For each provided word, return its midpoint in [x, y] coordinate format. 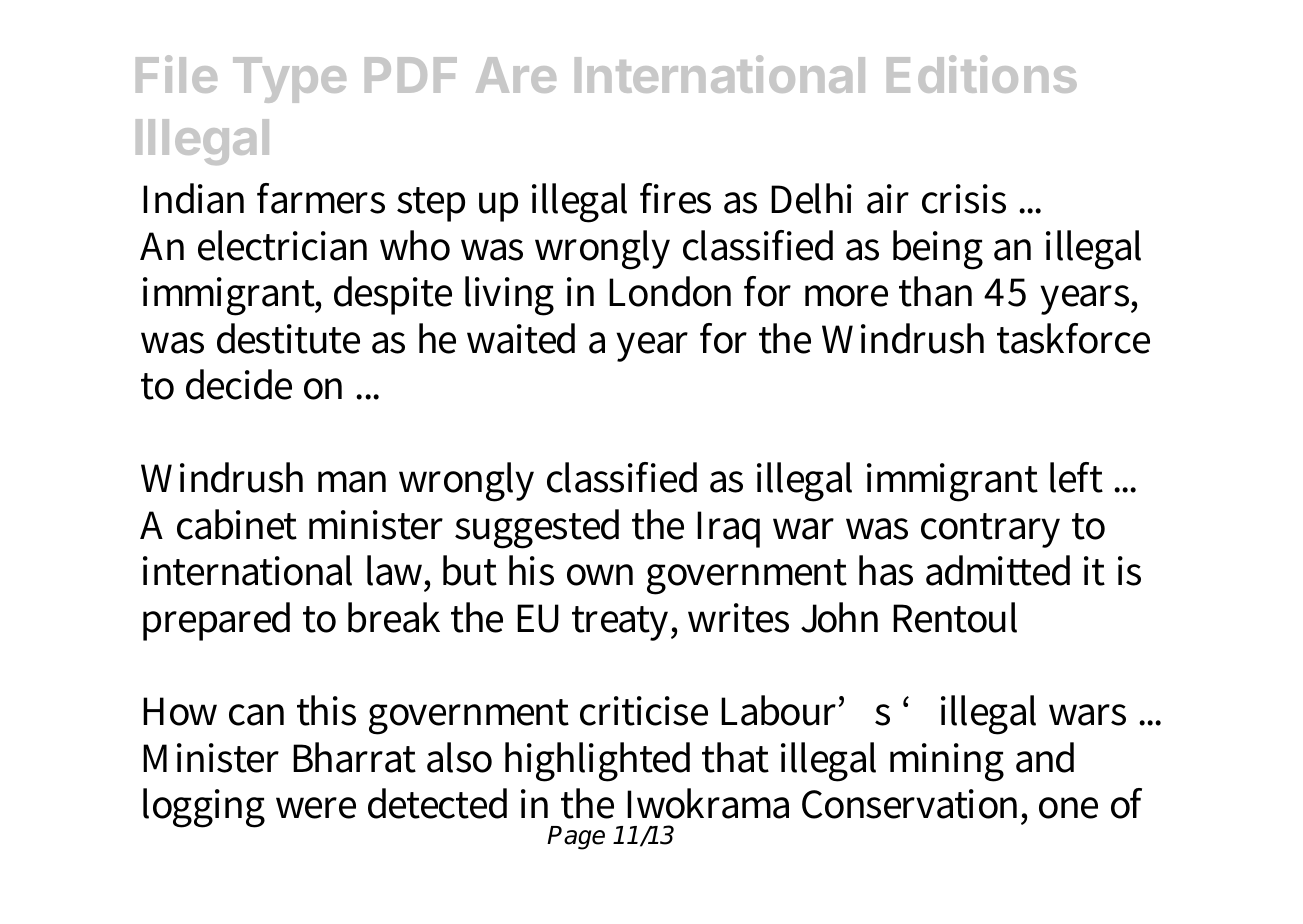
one [1068, 808]
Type [289, 80]
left [1076, 477]
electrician [282, 245]
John [839, 617]
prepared [216, 621]
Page [576, 838]
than [935, 291]
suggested [537, 529]
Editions [982, 74]
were [316, 808]
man [352, 482]
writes [738, 618]
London [670, 291]
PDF [411, 75]
